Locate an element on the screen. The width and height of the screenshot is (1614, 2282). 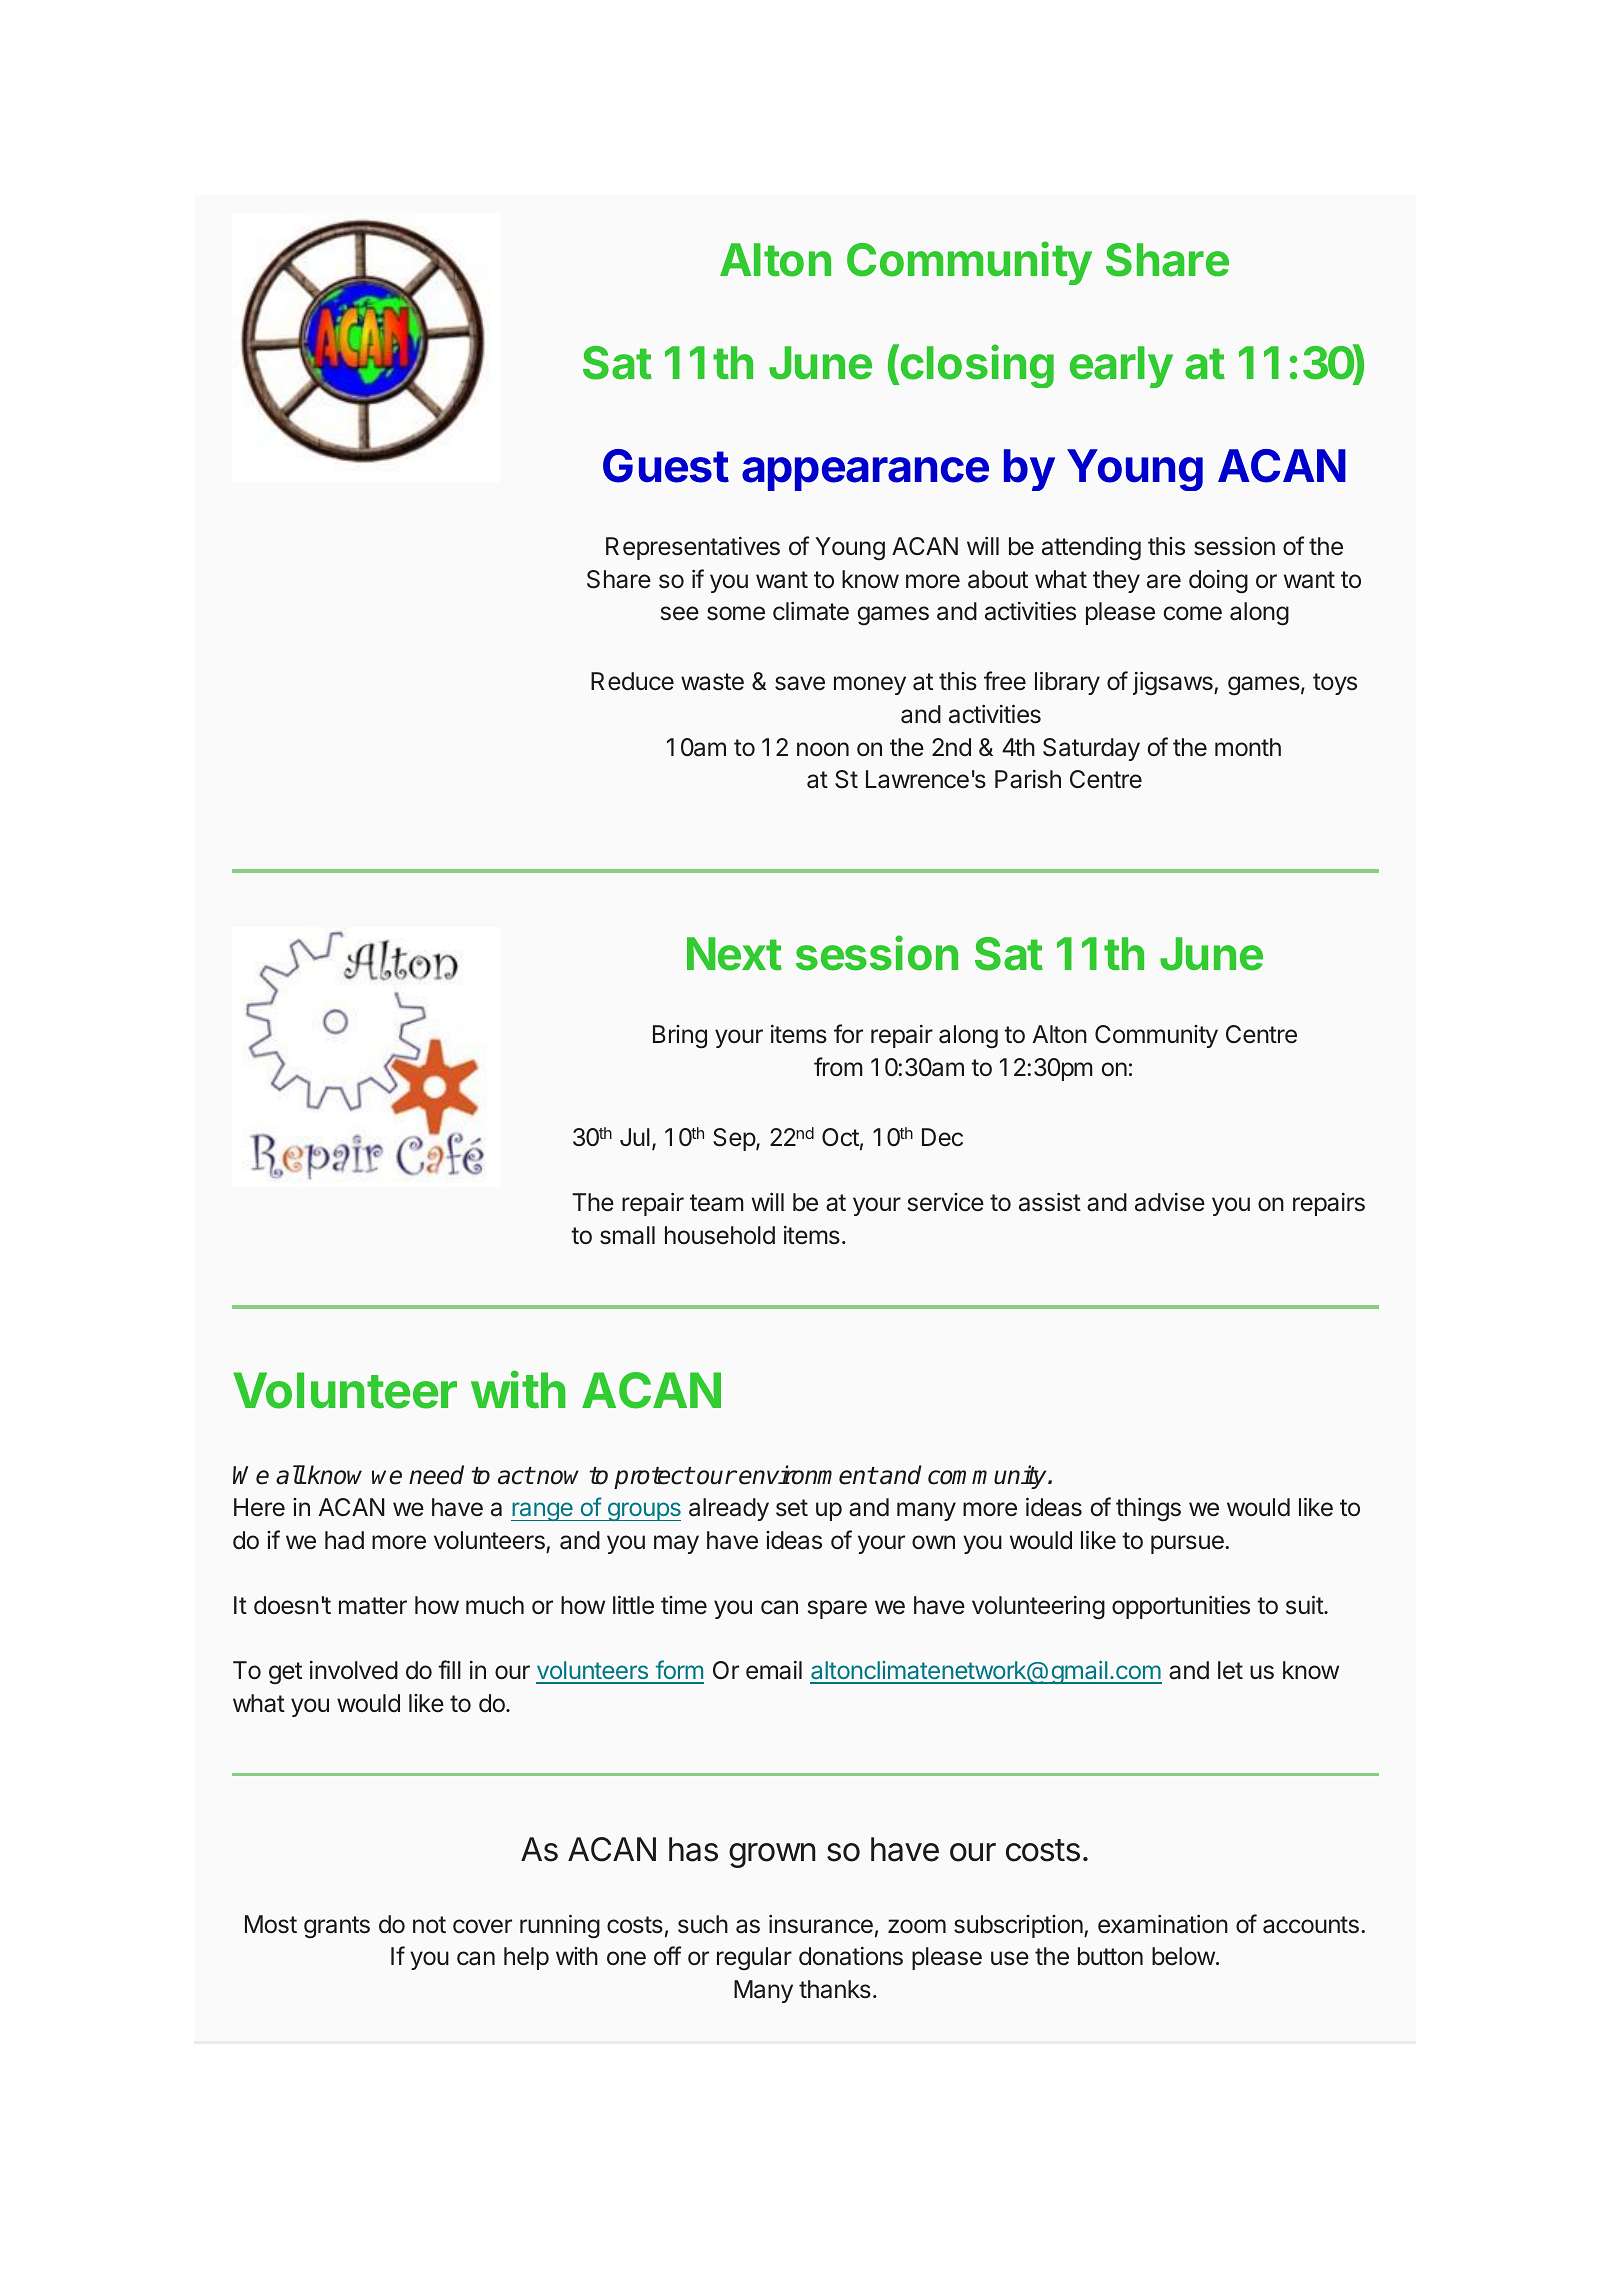
insurance is located at coordinates (821, 1924).
